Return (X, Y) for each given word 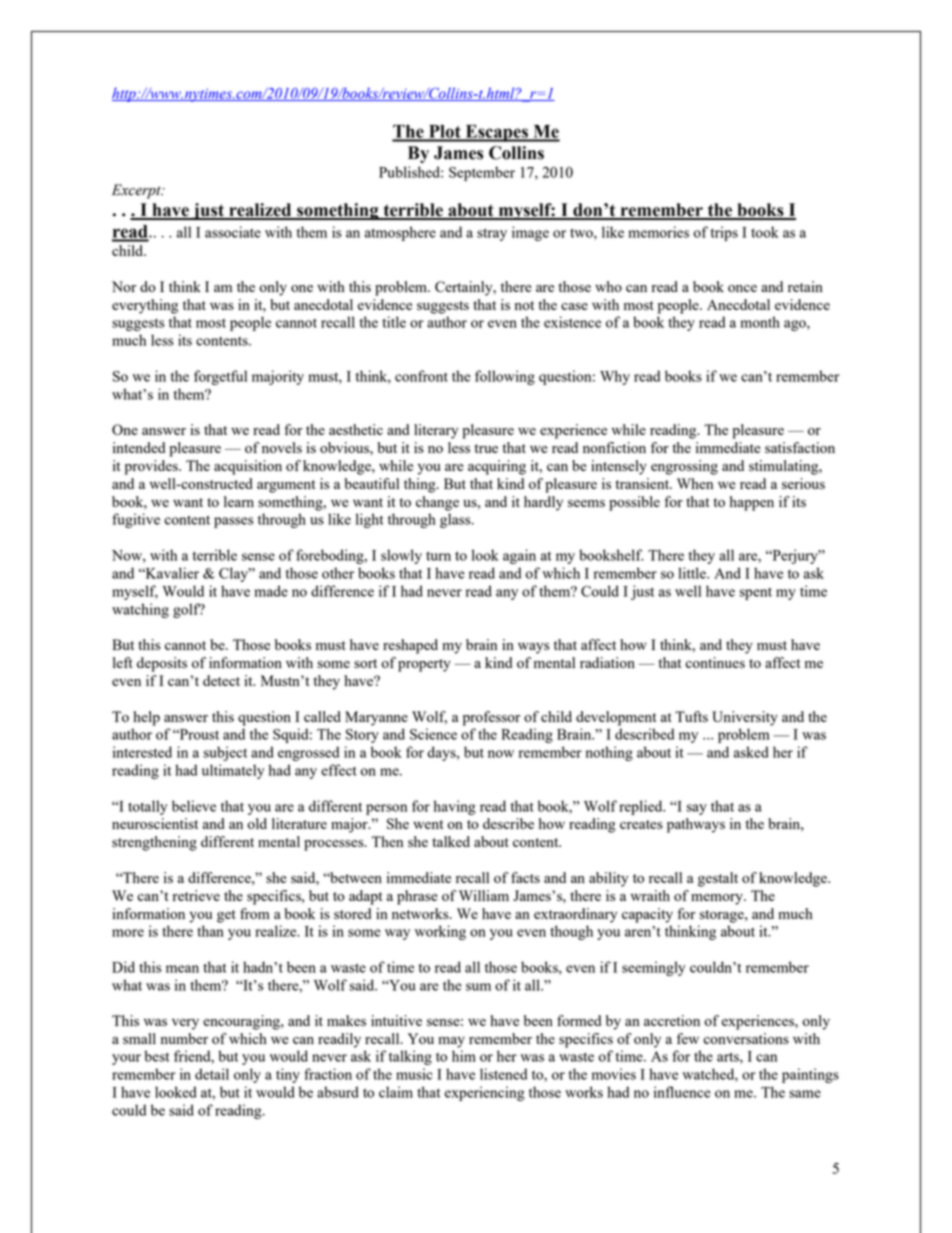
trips (724, 233)
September (482, 173)
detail (212, 1074)
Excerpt (137, 191)
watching (140, 610)
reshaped (410, 646)
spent (756, 594)
